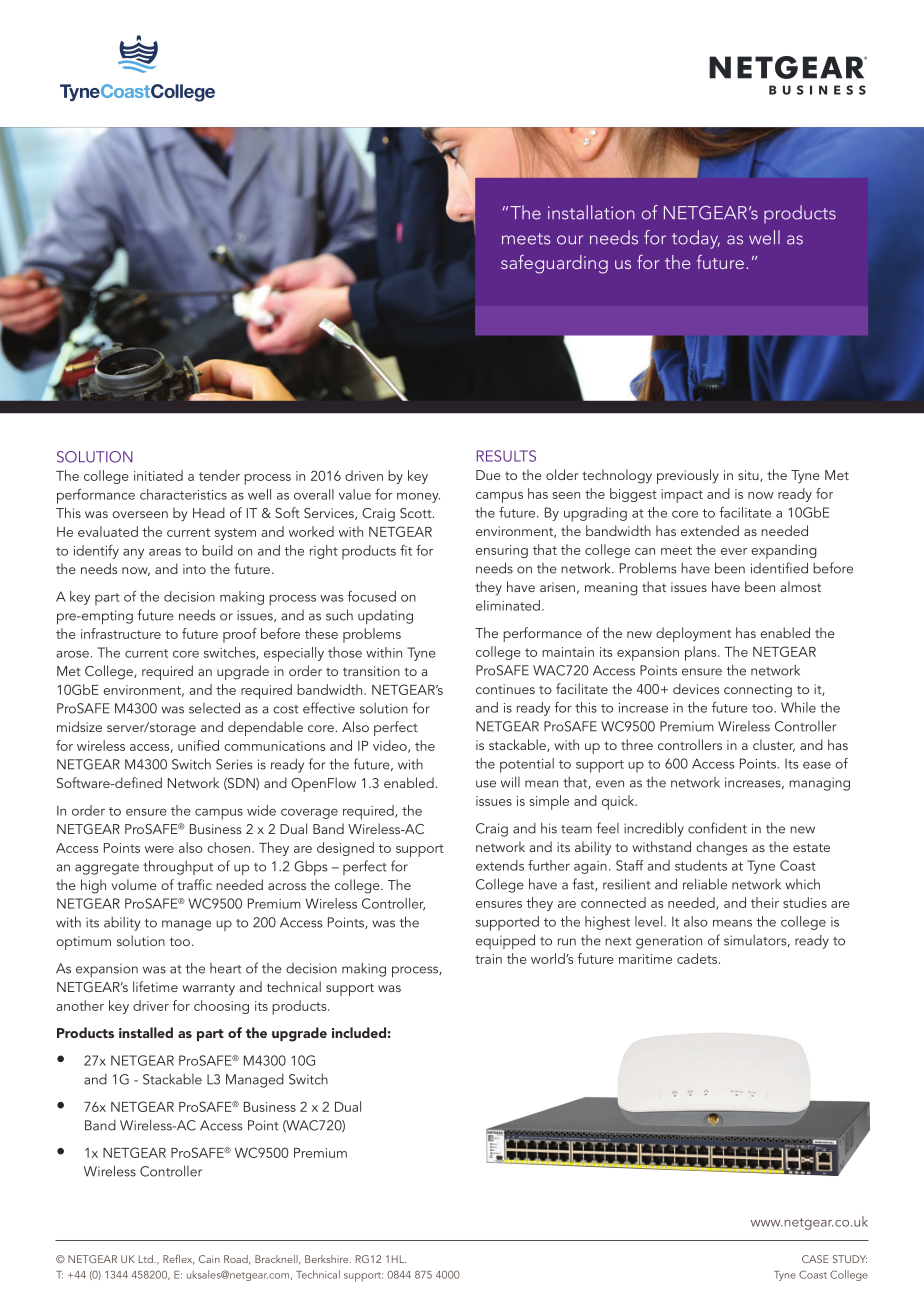 This page has height=1308, width=924. Describe the element at coordinates (198, 745) in the page. I see `unified` at that location.
